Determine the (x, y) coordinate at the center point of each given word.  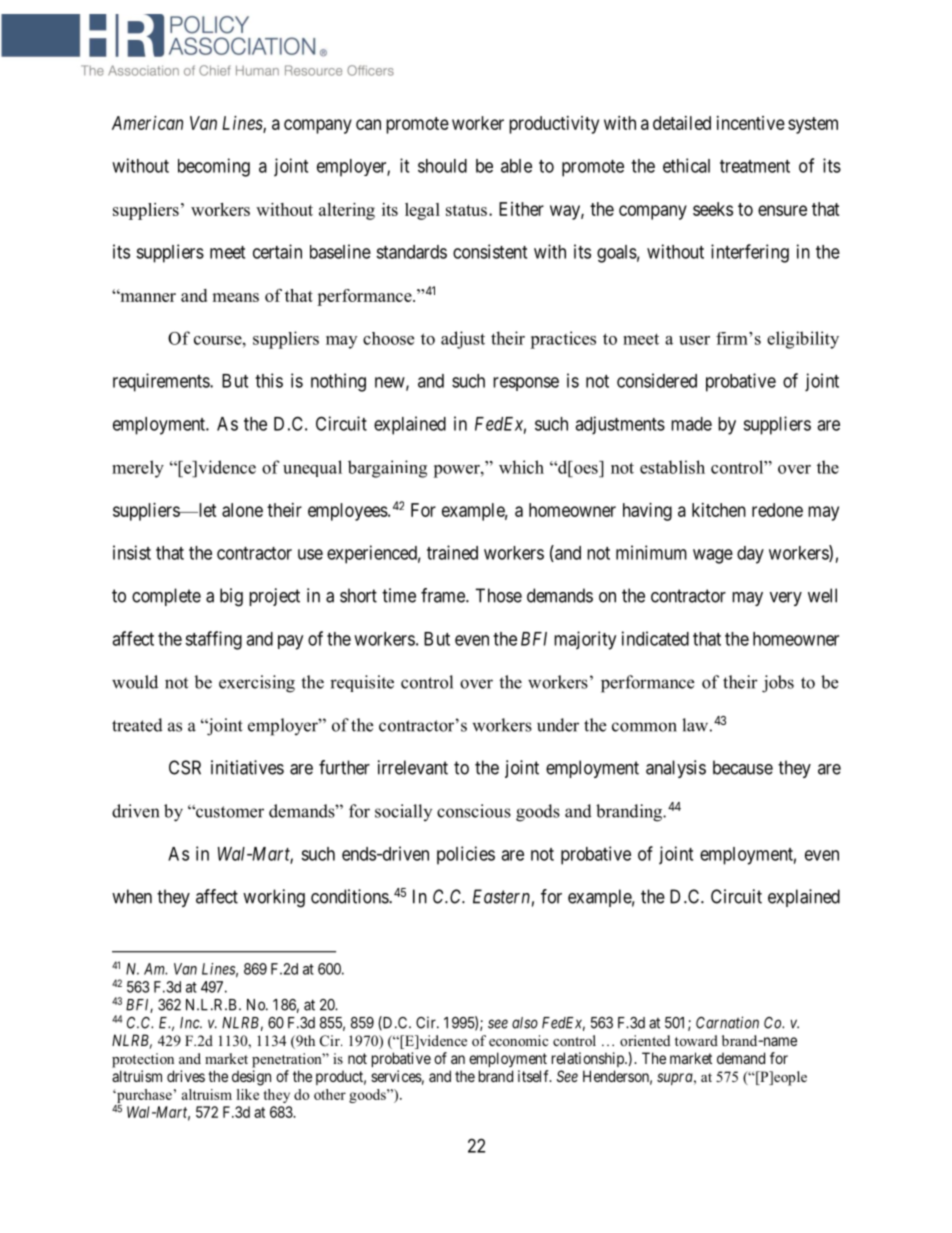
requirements (162, 382)
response (526, 384)
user (694, 340)
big (231, 597)
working (274, 898)
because (743, 767)
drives (186, 1076)
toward (696, 1040)
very (786, 599)
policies (466, 855)
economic (518, 1040)
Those (498, 595)
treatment (755, 166)
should (442, 166)
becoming (214, 167)
